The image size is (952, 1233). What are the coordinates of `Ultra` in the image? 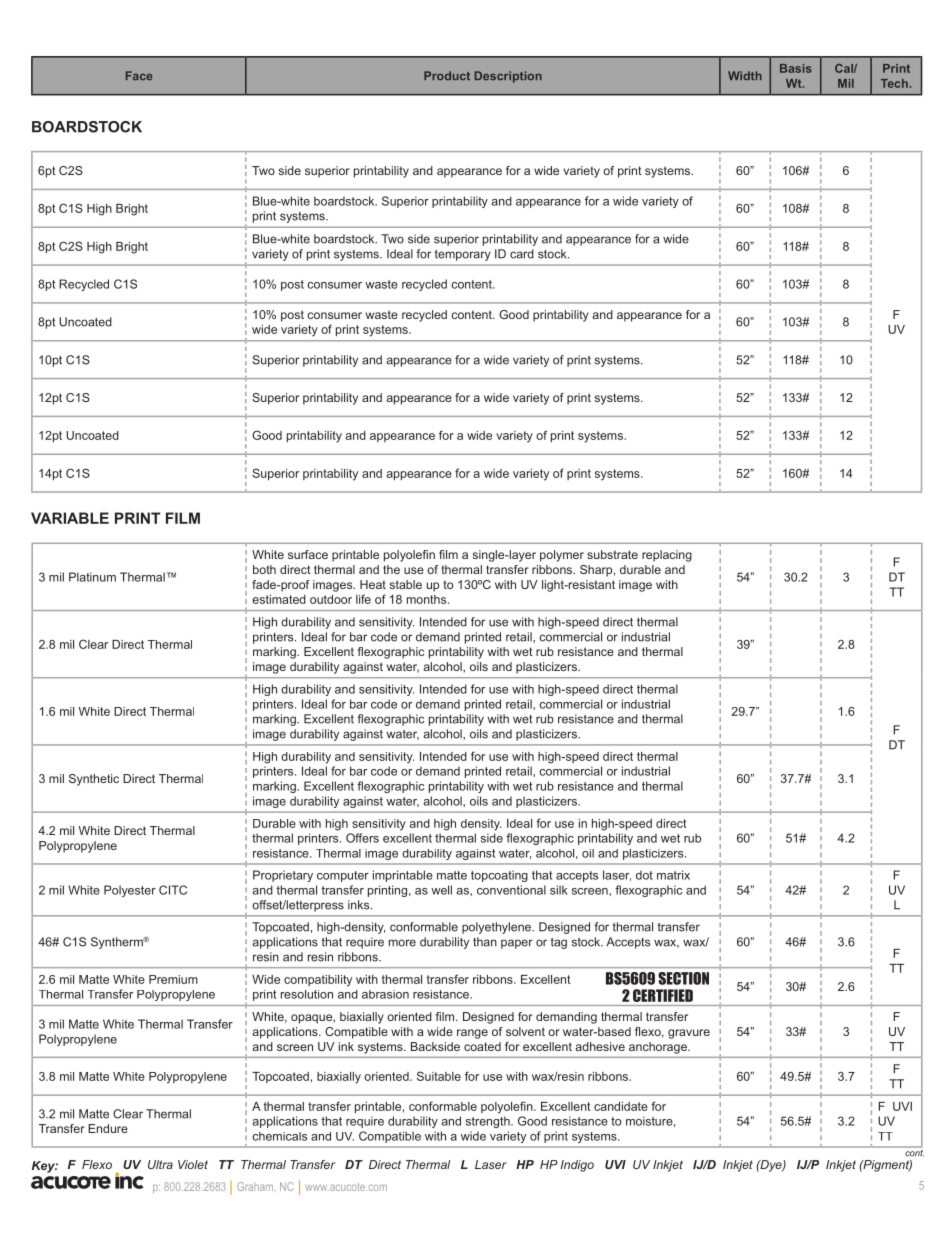 It's located at (160, 1164).
